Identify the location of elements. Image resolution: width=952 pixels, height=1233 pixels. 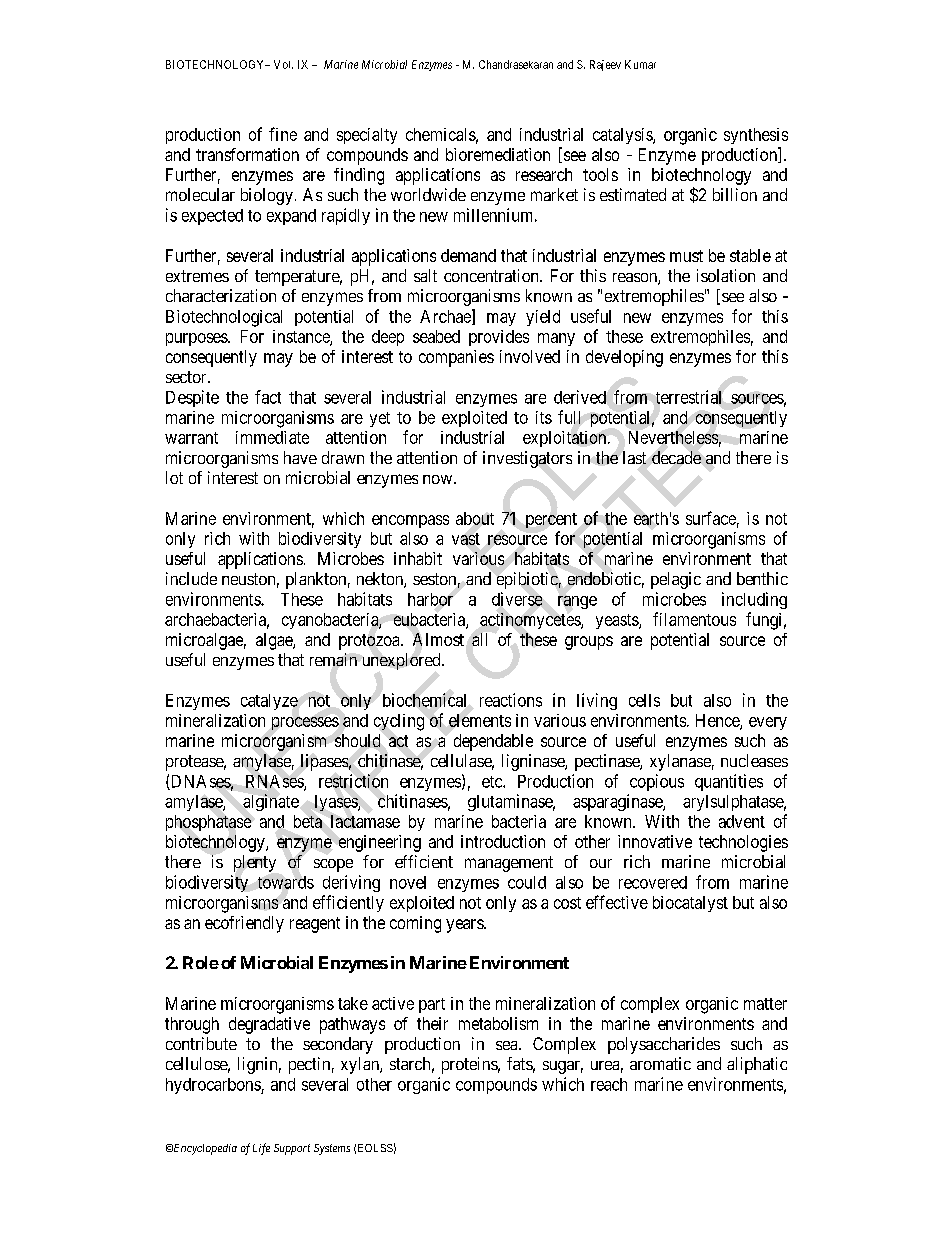
(480, 720).
